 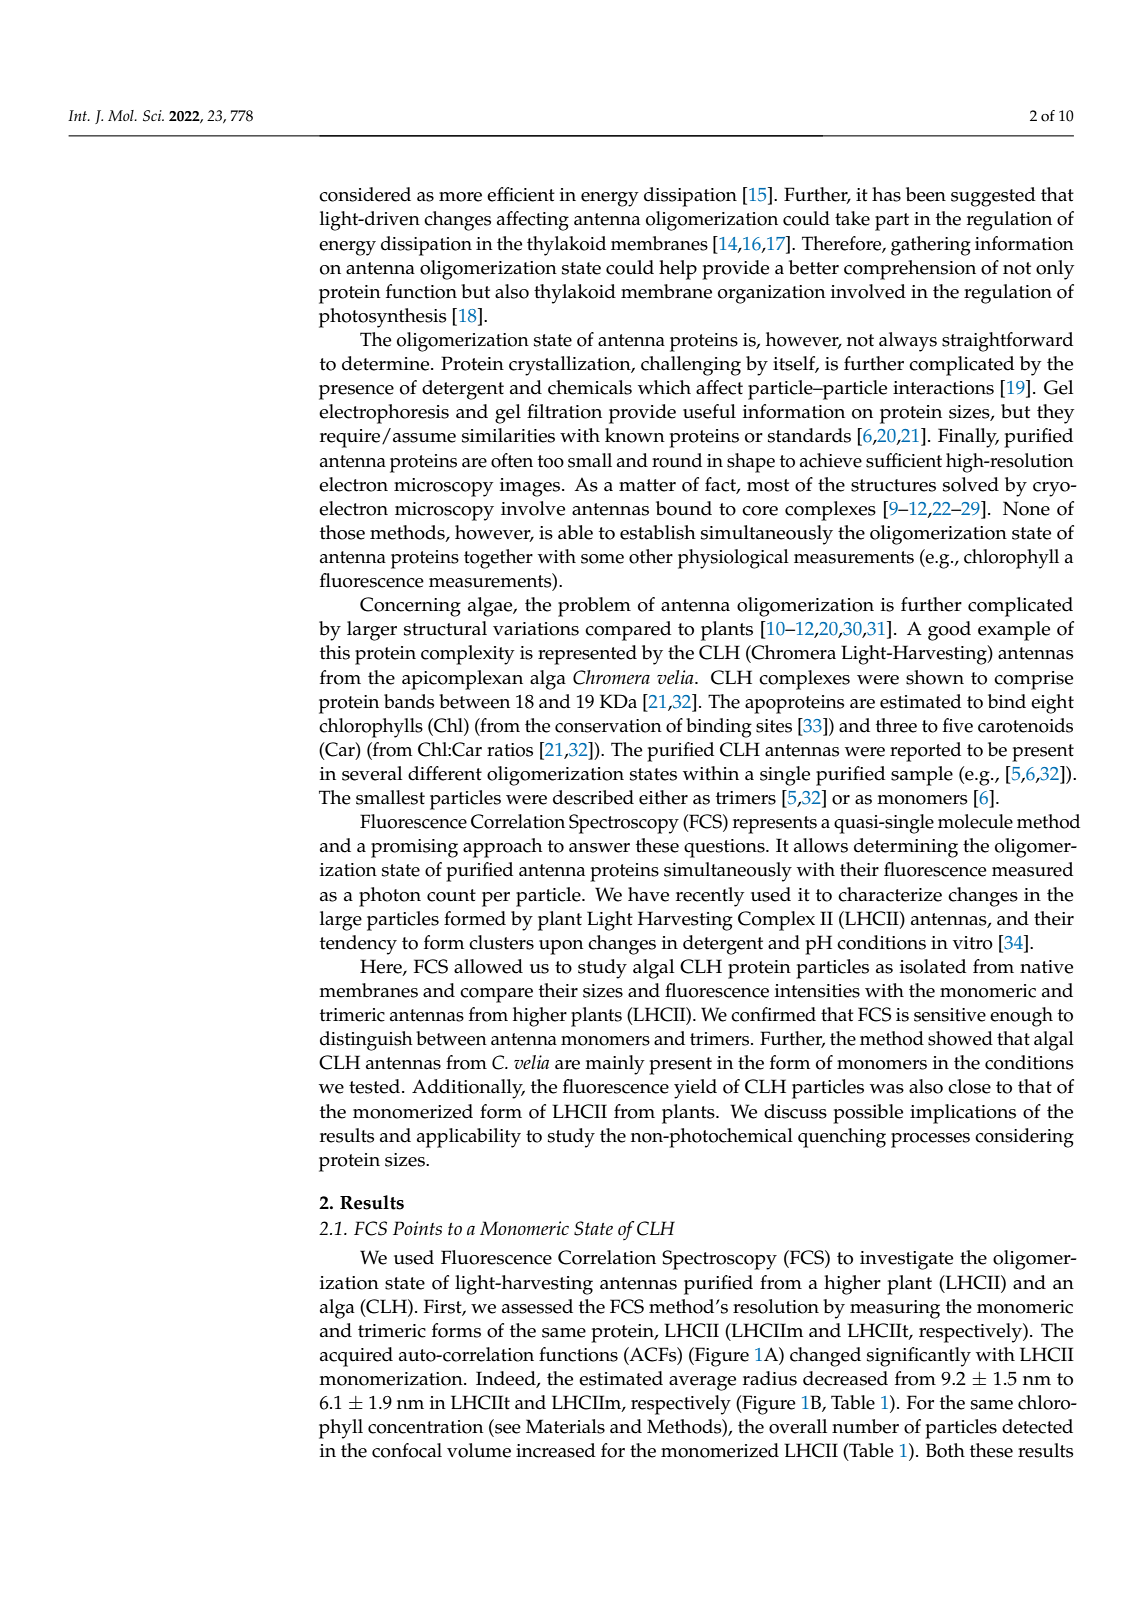 I want to click on been, so click(x=926, y=194).
